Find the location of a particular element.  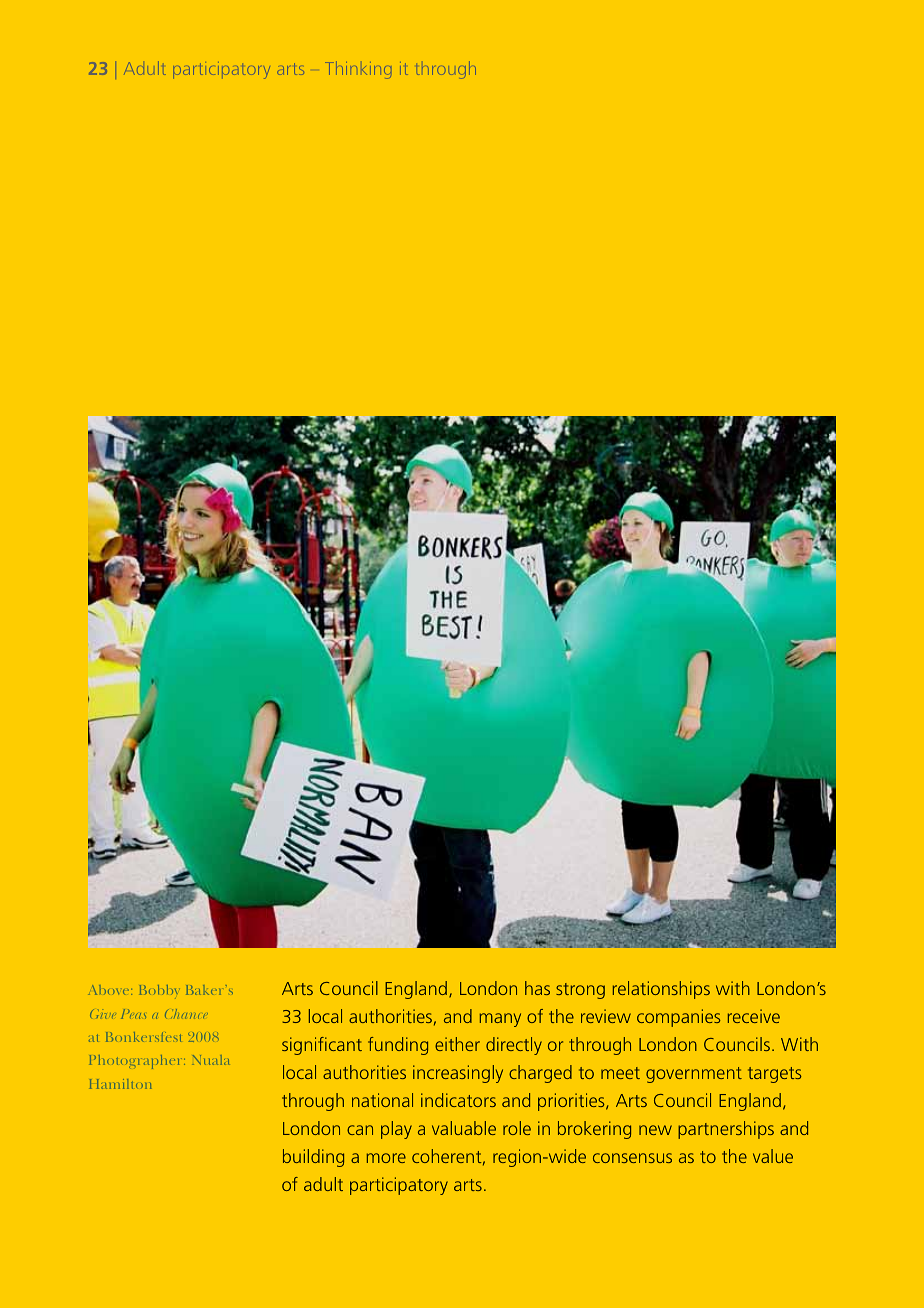

receive is located at coordinates (754, 1016).
